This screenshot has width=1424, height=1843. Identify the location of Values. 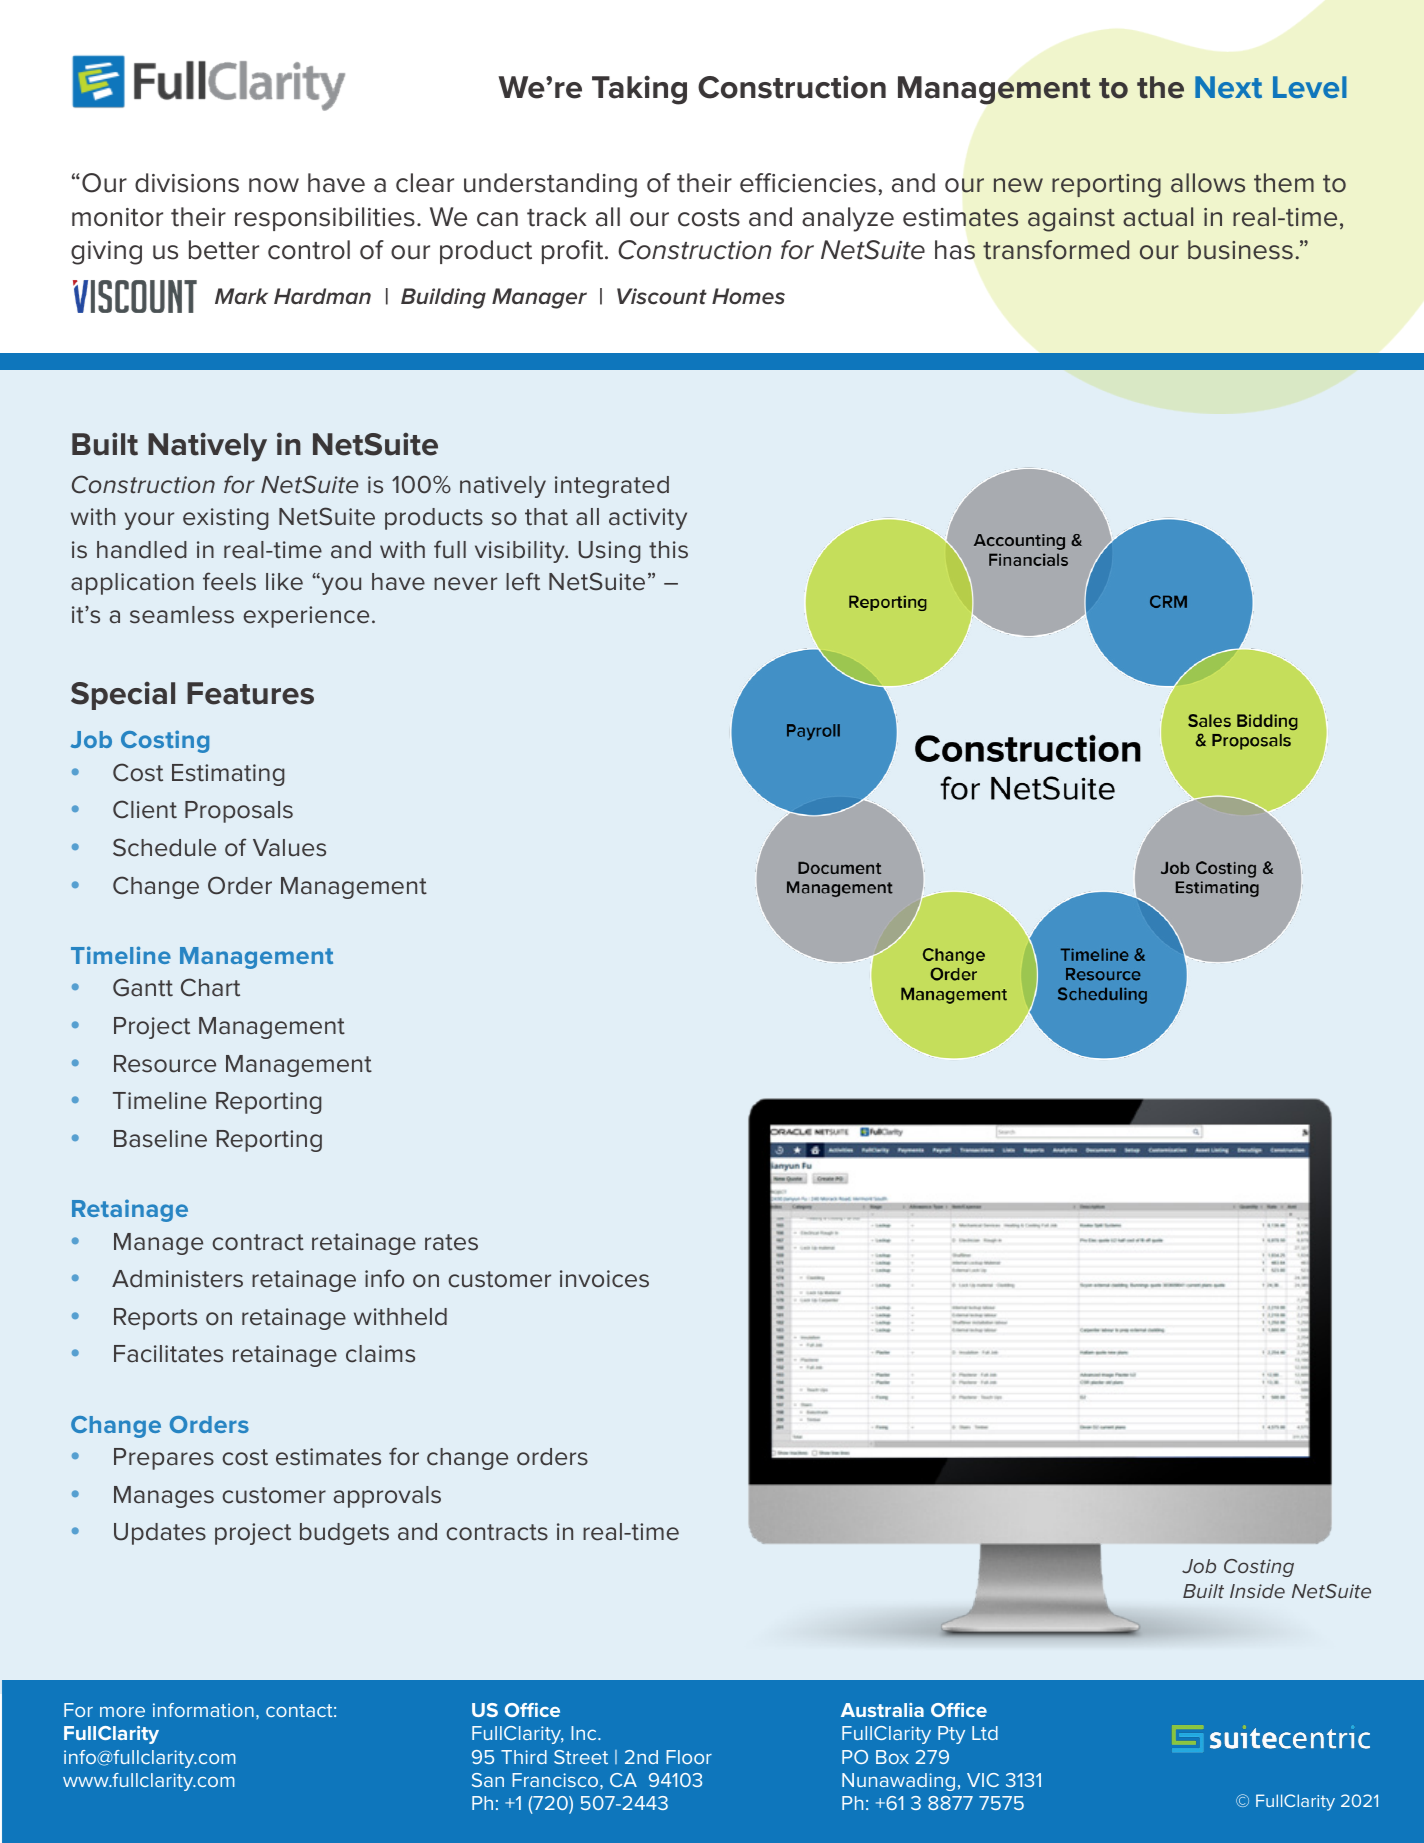
(289, 848).
